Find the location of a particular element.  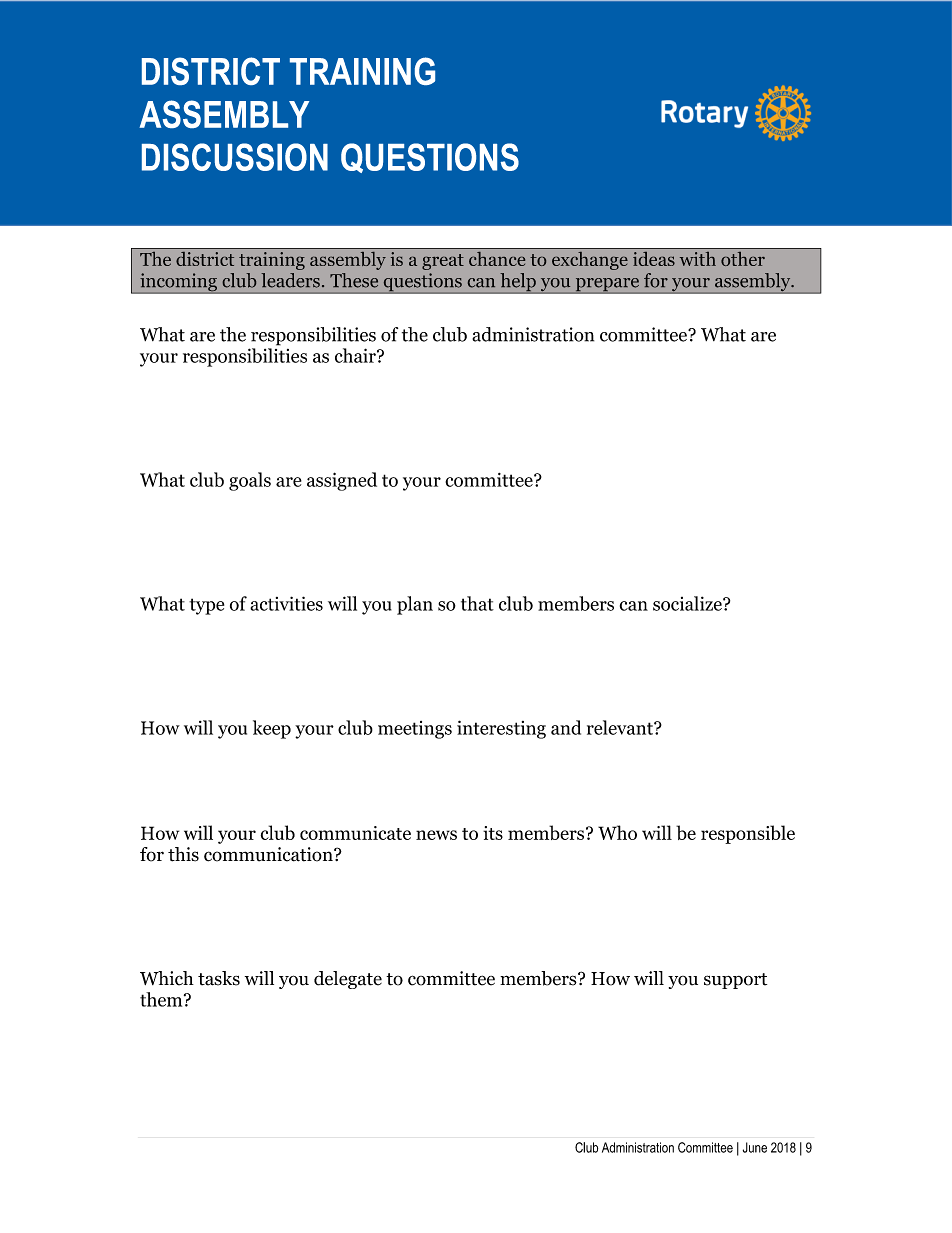

prepare is located at coordinates (607, 286).
